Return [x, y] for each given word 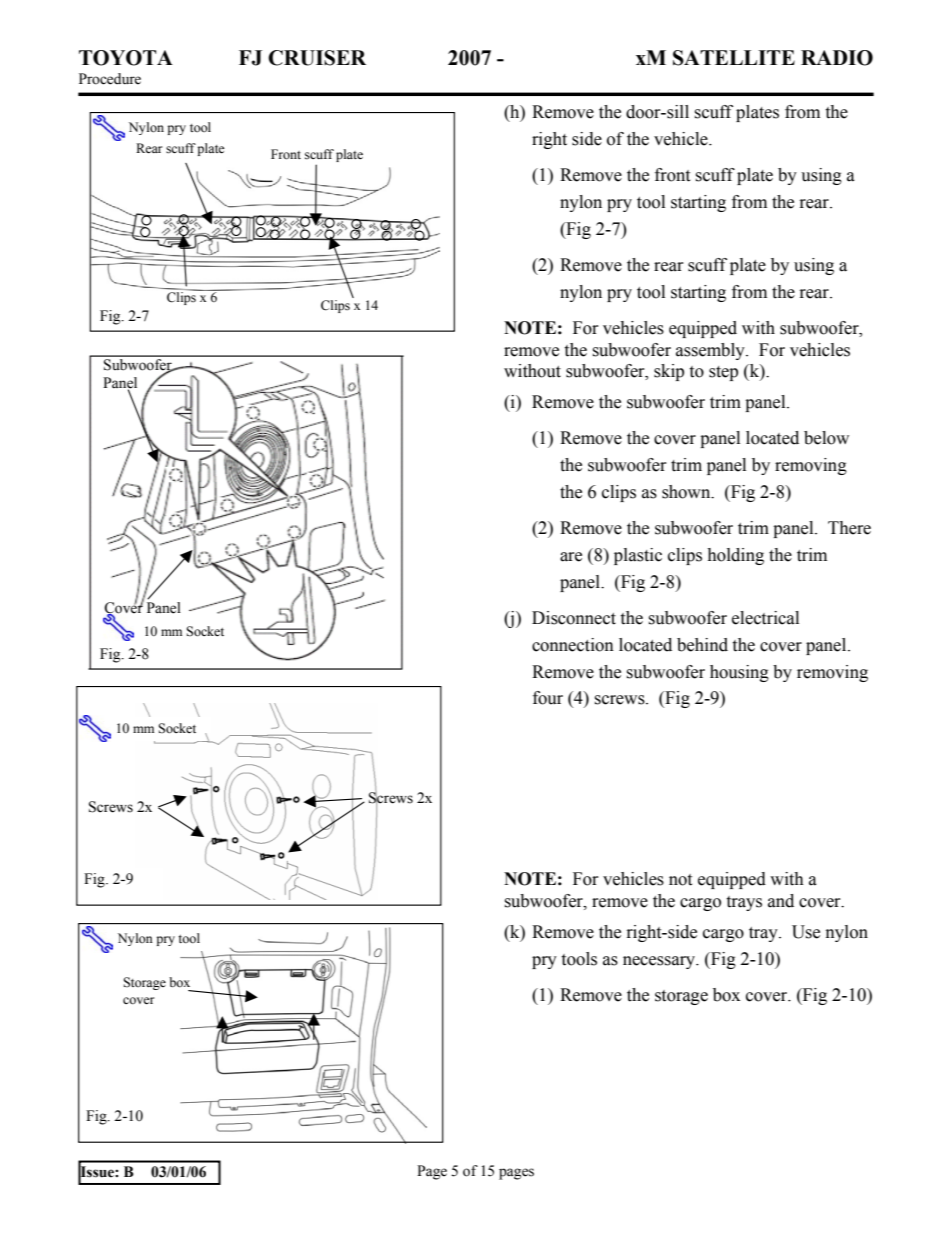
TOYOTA [126, 58]
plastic [638, 556]
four [548, 698]
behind [702, 645]
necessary [660, 962]
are [571, 557]
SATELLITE [734, 58]
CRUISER [317, 58]
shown [687, 492]
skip [669, 372]
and [781, 901]
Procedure [110, 79]
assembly [711, 351]
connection [573, 645]
